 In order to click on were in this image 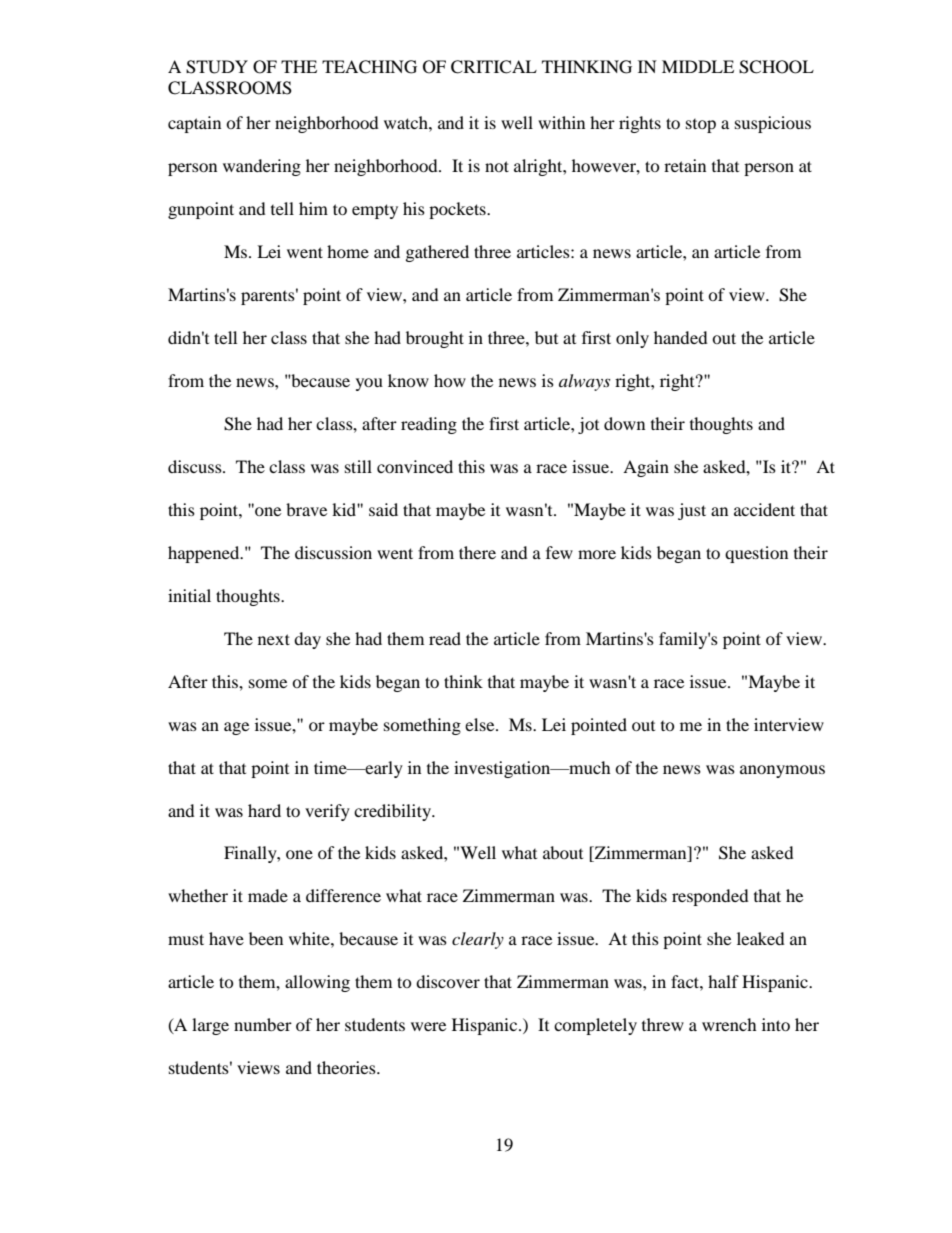, I will do `click(428, 1026)`.
